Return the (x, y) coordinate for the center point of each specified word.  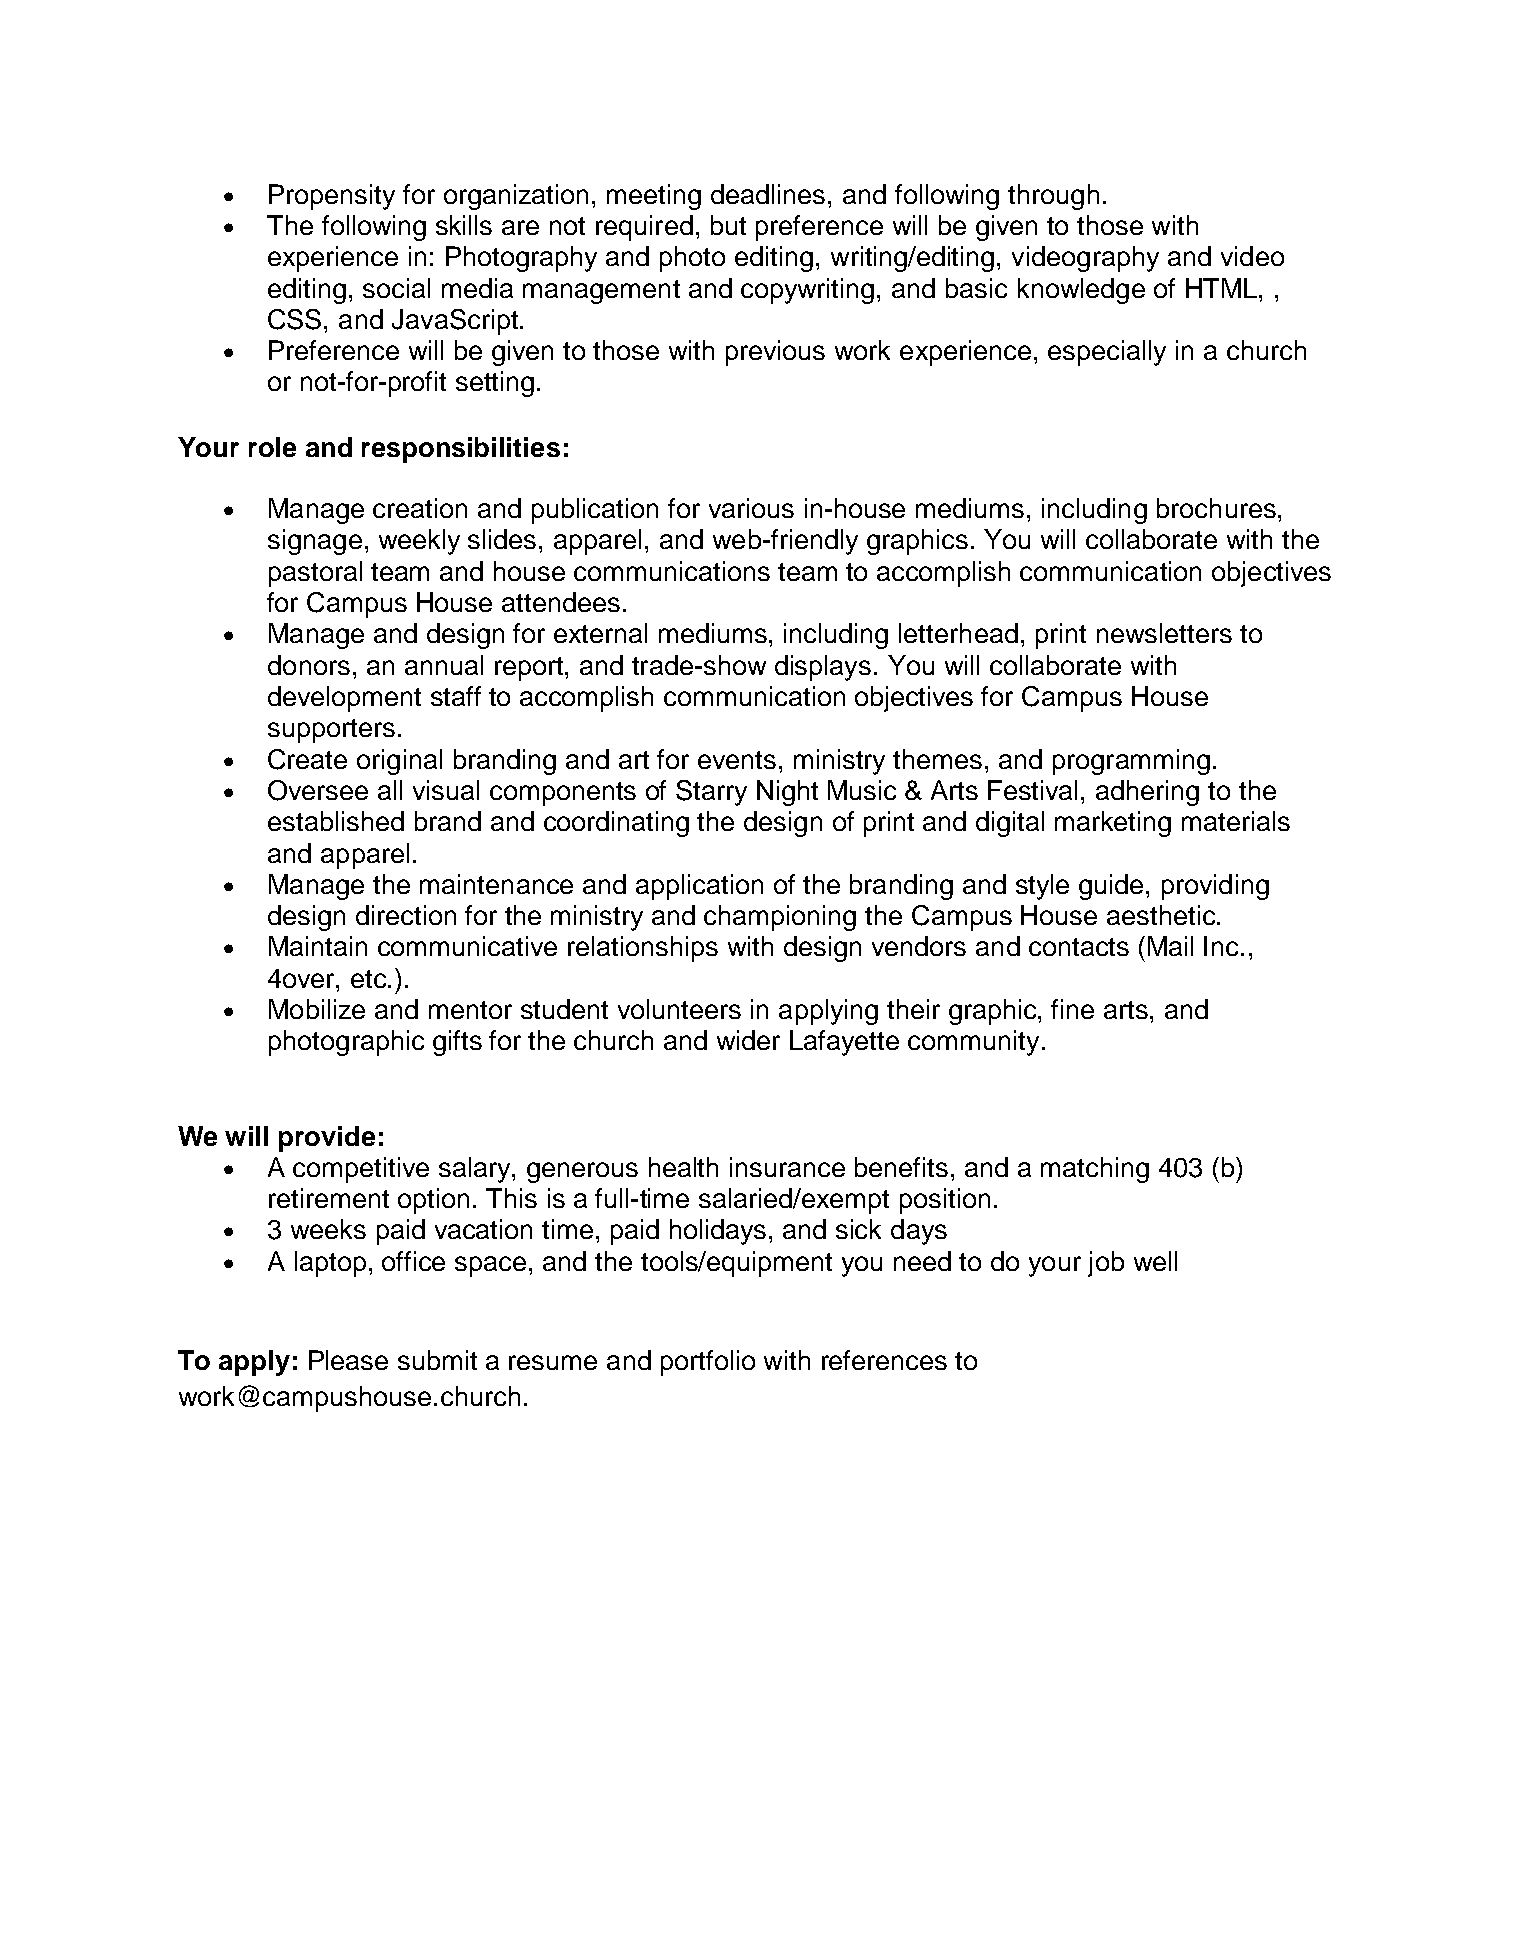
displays (823, 668)
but (728, 225)
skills (464, 225)
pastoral (315, 574)
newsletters (1164, 633)
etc (370, 979)
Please (348, 1360)
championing (780, 918)
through (1053, 197)
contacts (1079, 947)
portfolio (708, 1363)
